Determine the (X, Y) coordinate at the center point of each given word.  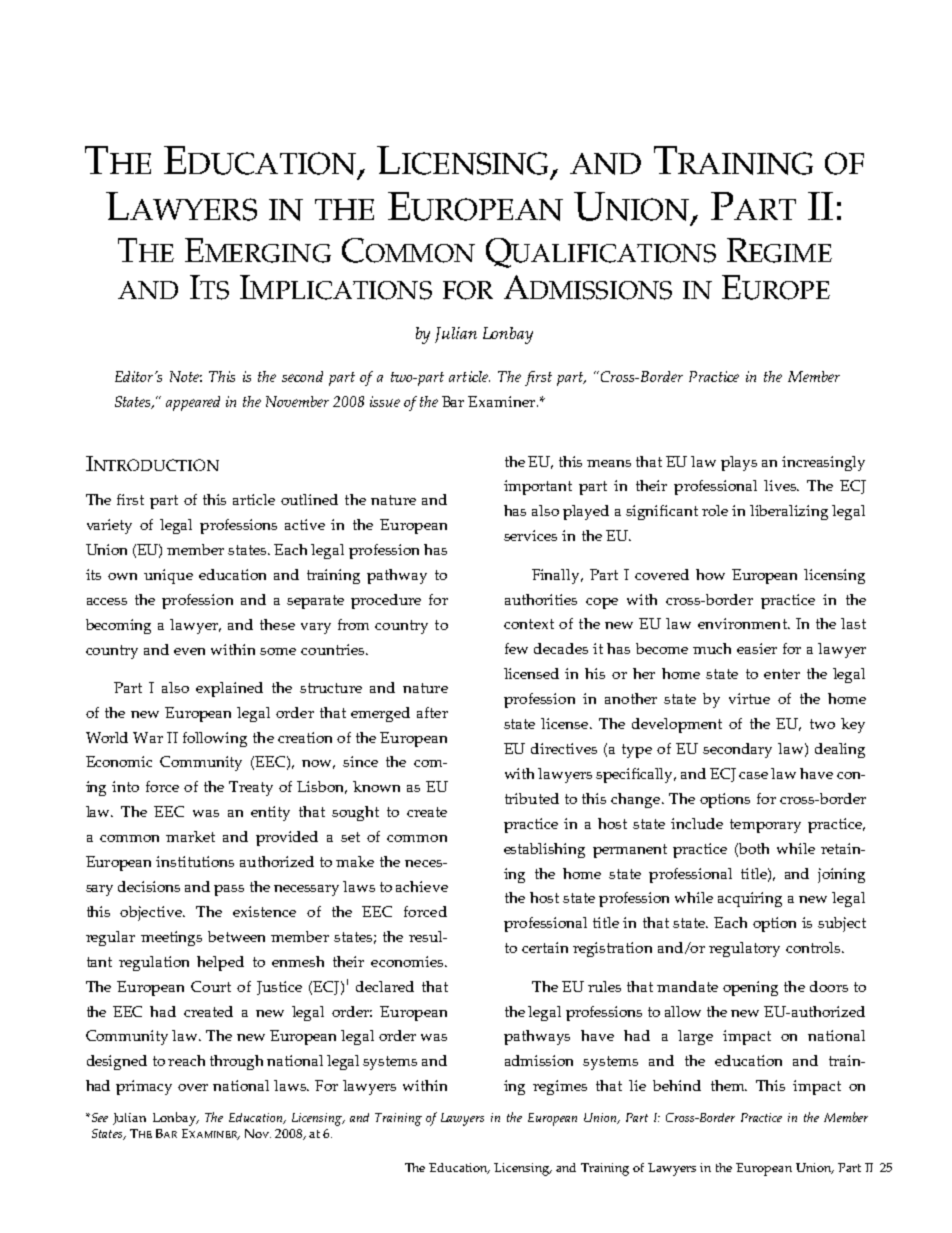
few (516, 648)
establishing (544, 850)
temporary (765, 826)
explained (229, 689)
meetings (171, 938)
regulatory (744, 949)
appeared (193, 403)
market (190, 836)
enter (782, 674)
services (530, 535)
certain (545, 947)
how (710, 574)
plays (739, 463)
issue (385, 401)
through (236, 1062)
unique (168, 576)
